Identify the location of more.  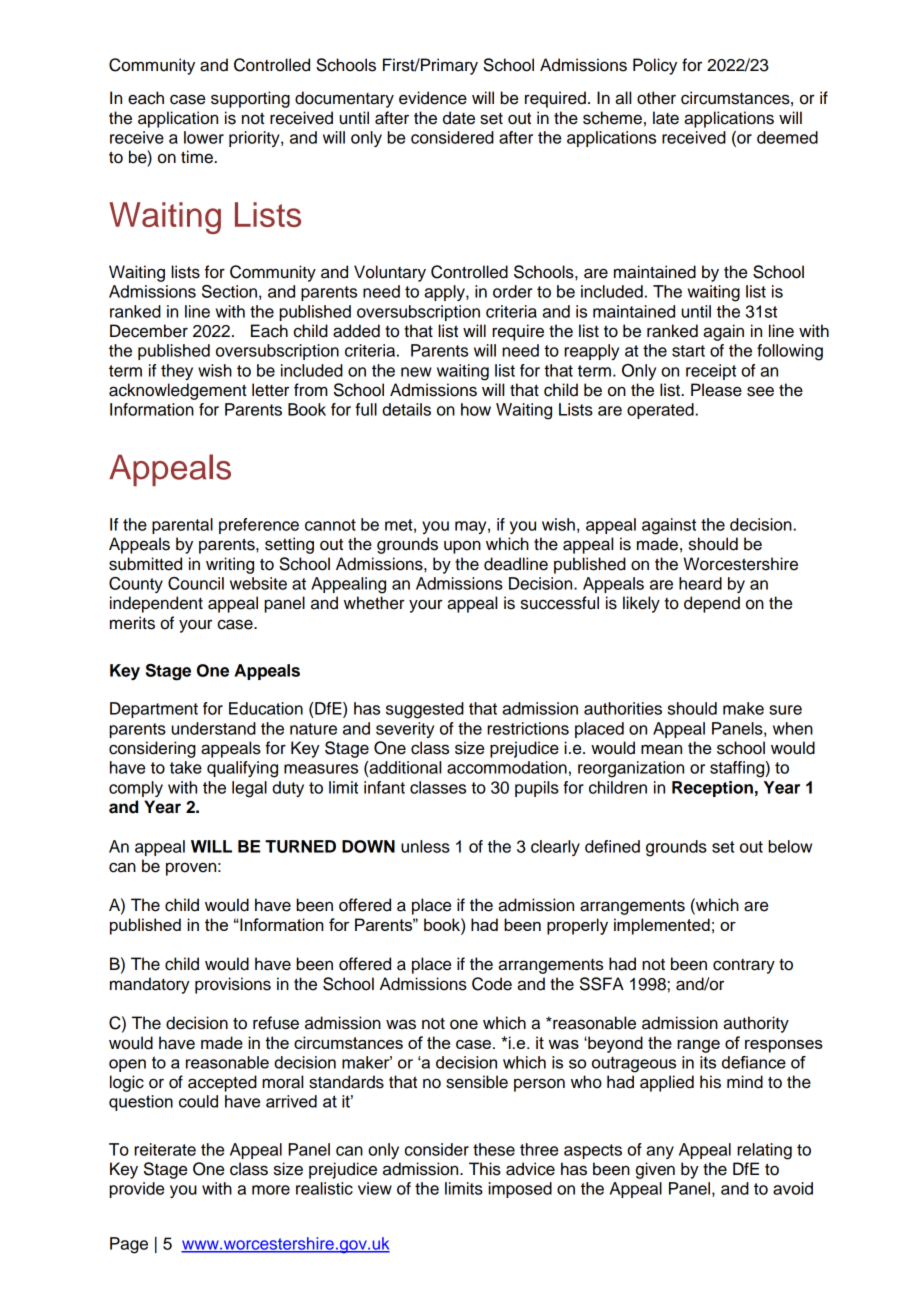
(271, 1190).
